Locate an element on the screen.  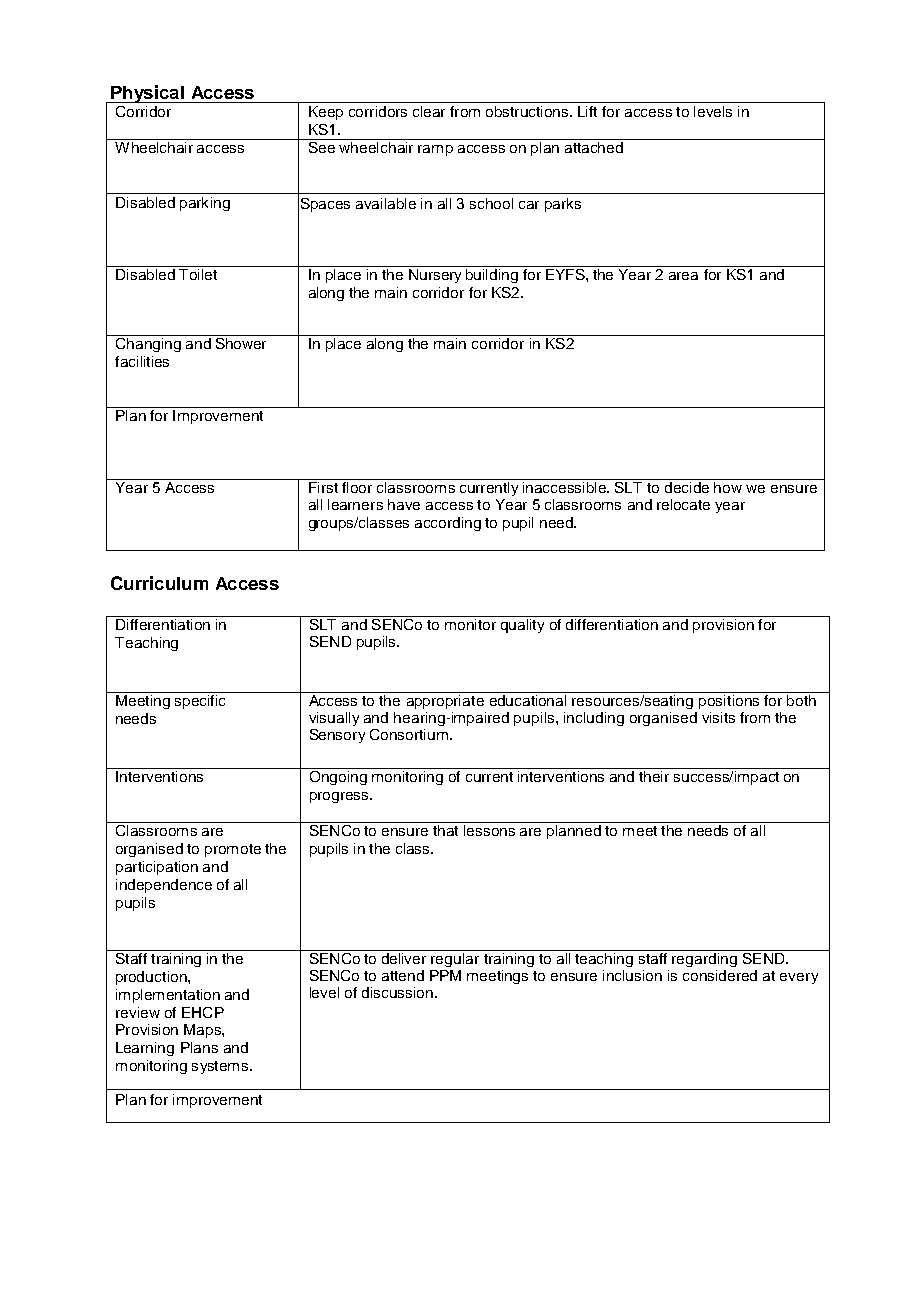
specific is located at coordinates (200, 702).
